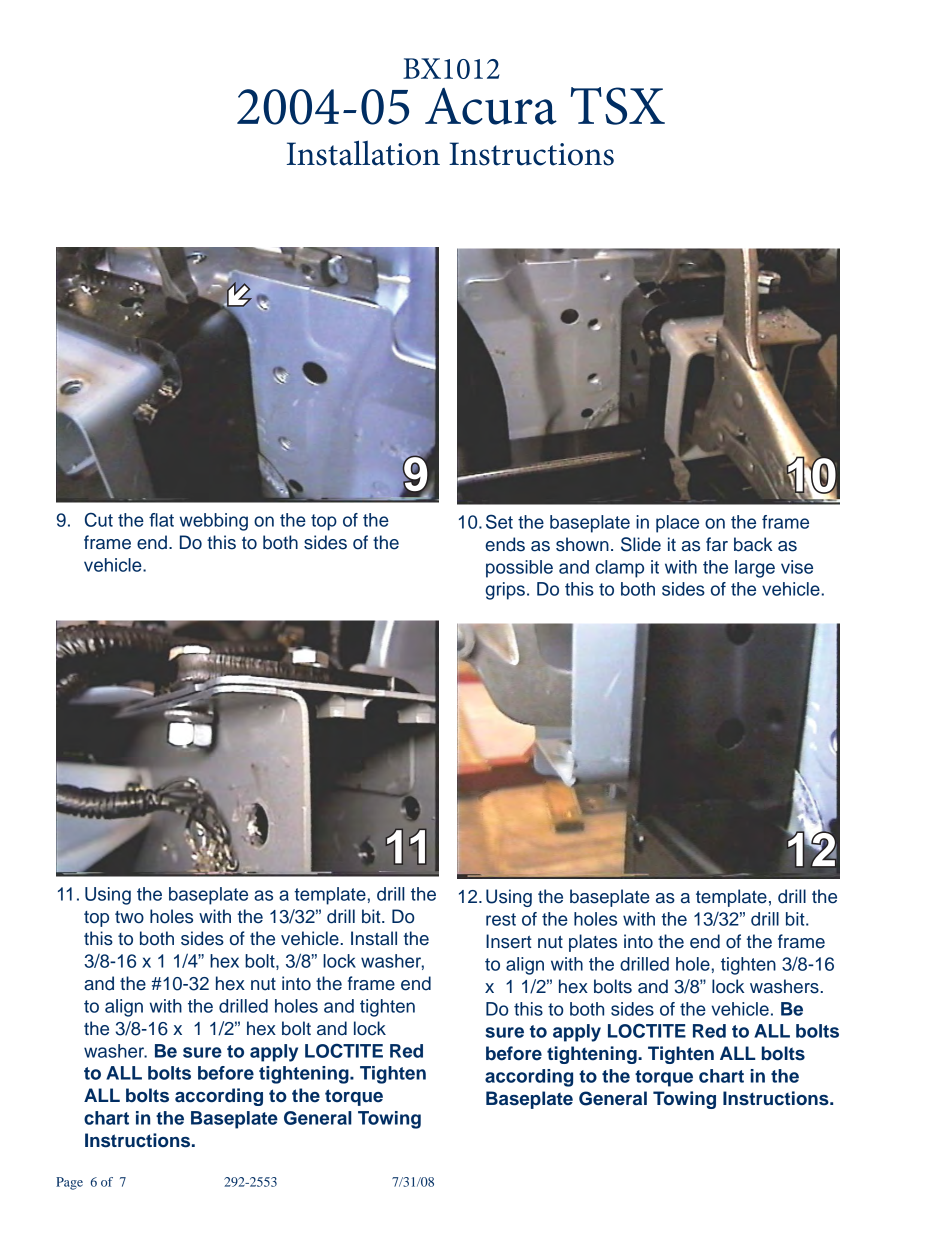 The height and width of the screenshot is (1233, 952). I want to click on far, so click(717, 544).
